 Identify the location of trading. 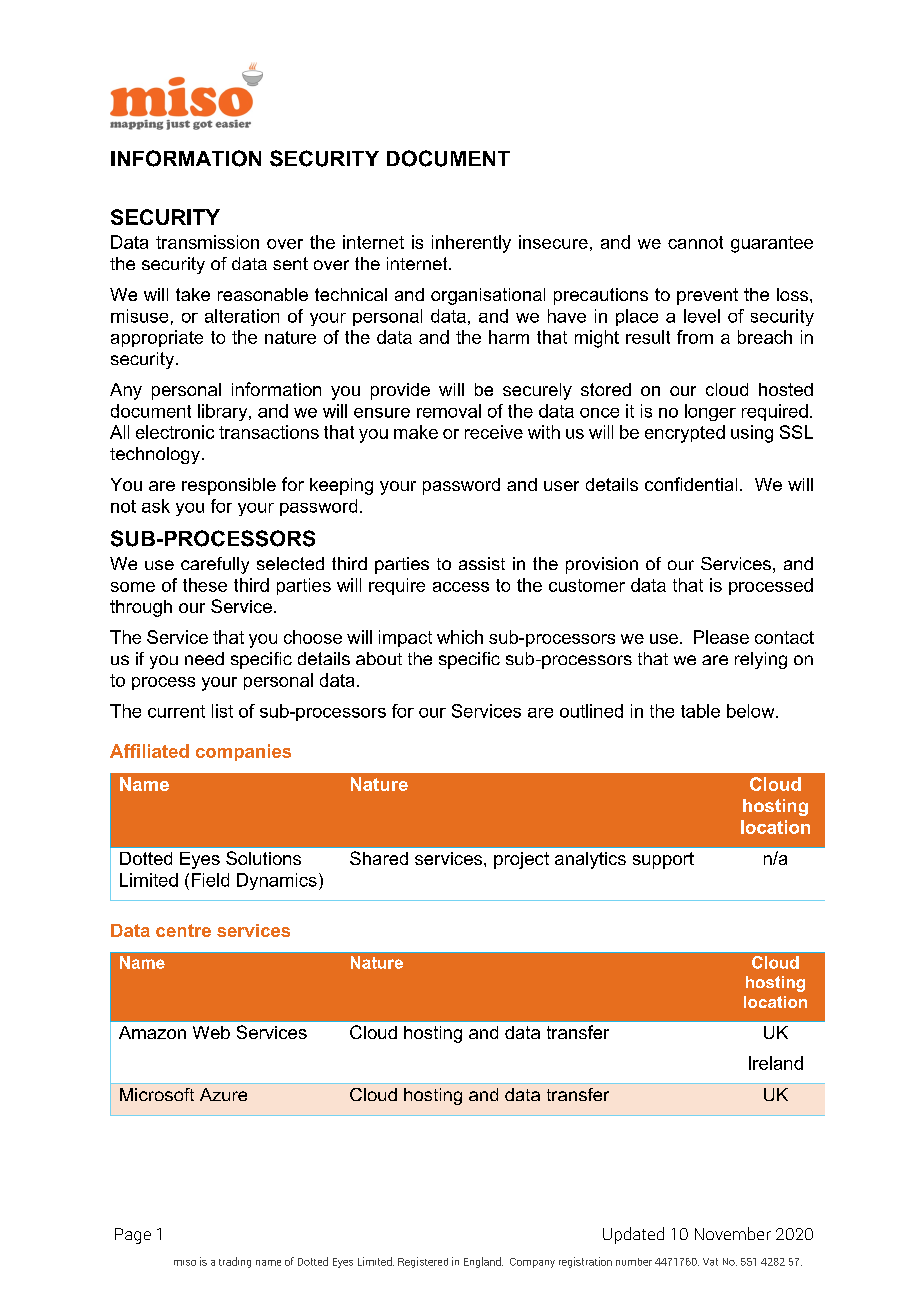
(235, 1262).
